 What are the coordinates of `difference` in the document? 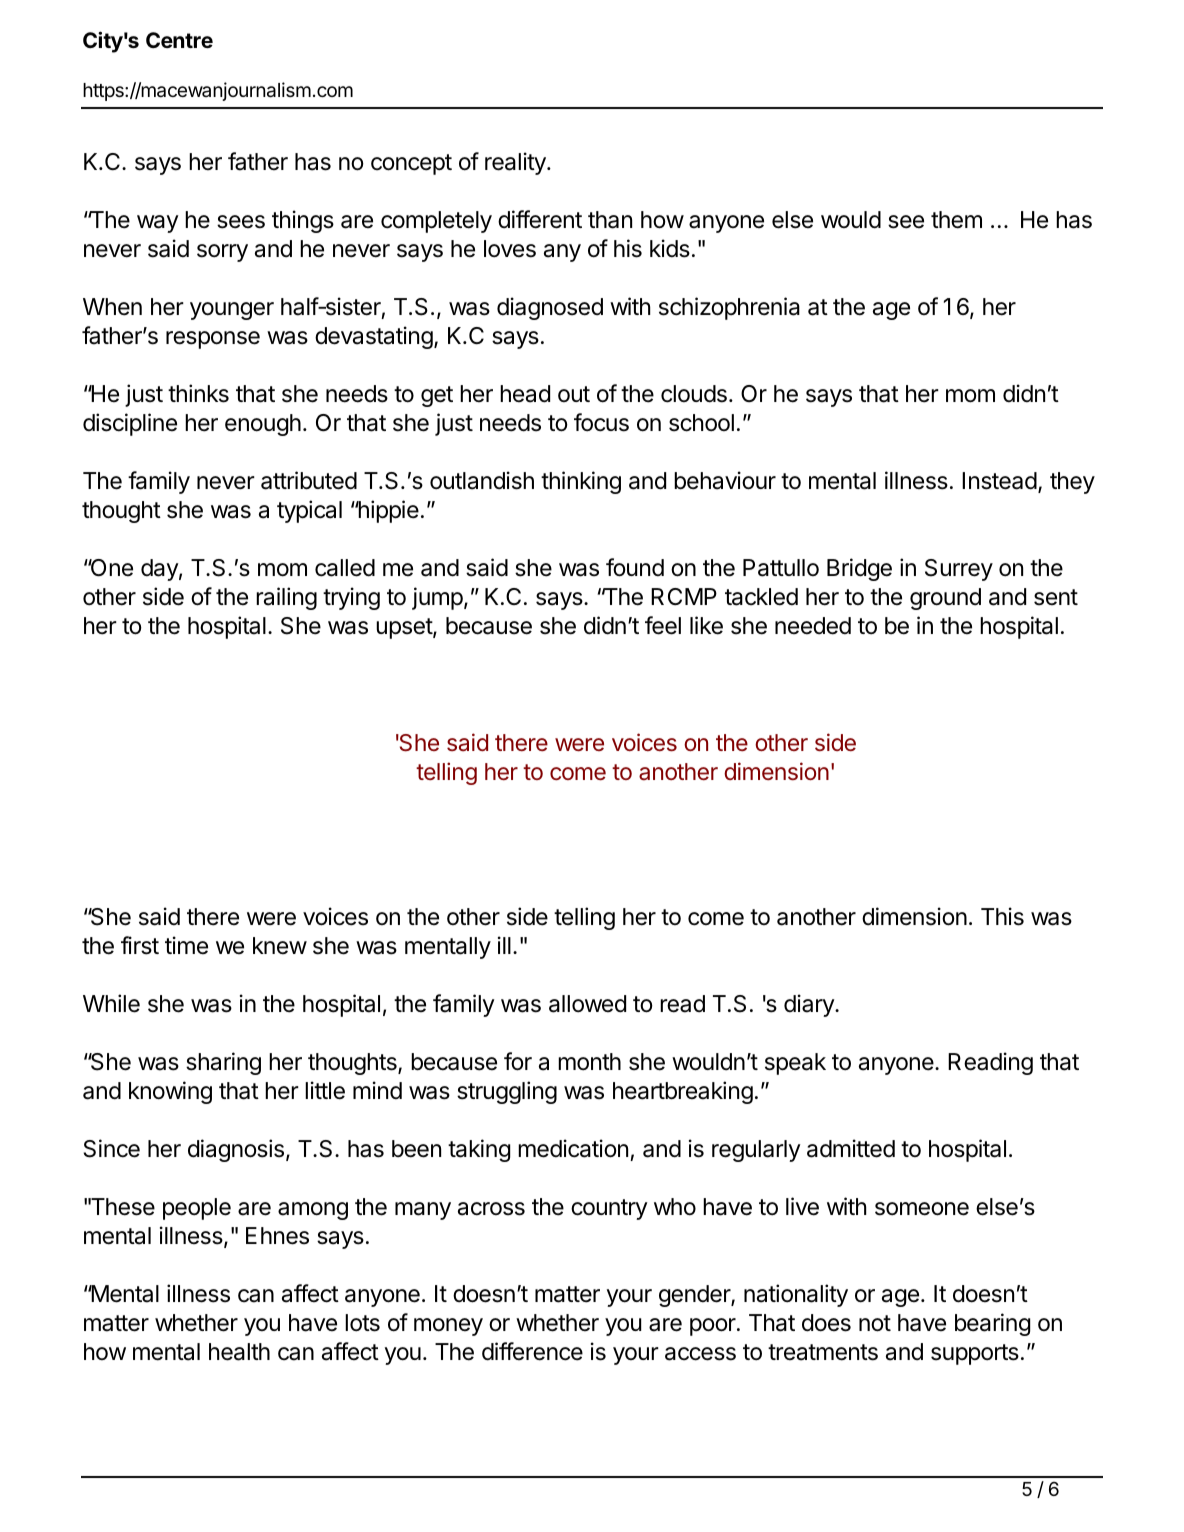 It's located at (532, 1351).
